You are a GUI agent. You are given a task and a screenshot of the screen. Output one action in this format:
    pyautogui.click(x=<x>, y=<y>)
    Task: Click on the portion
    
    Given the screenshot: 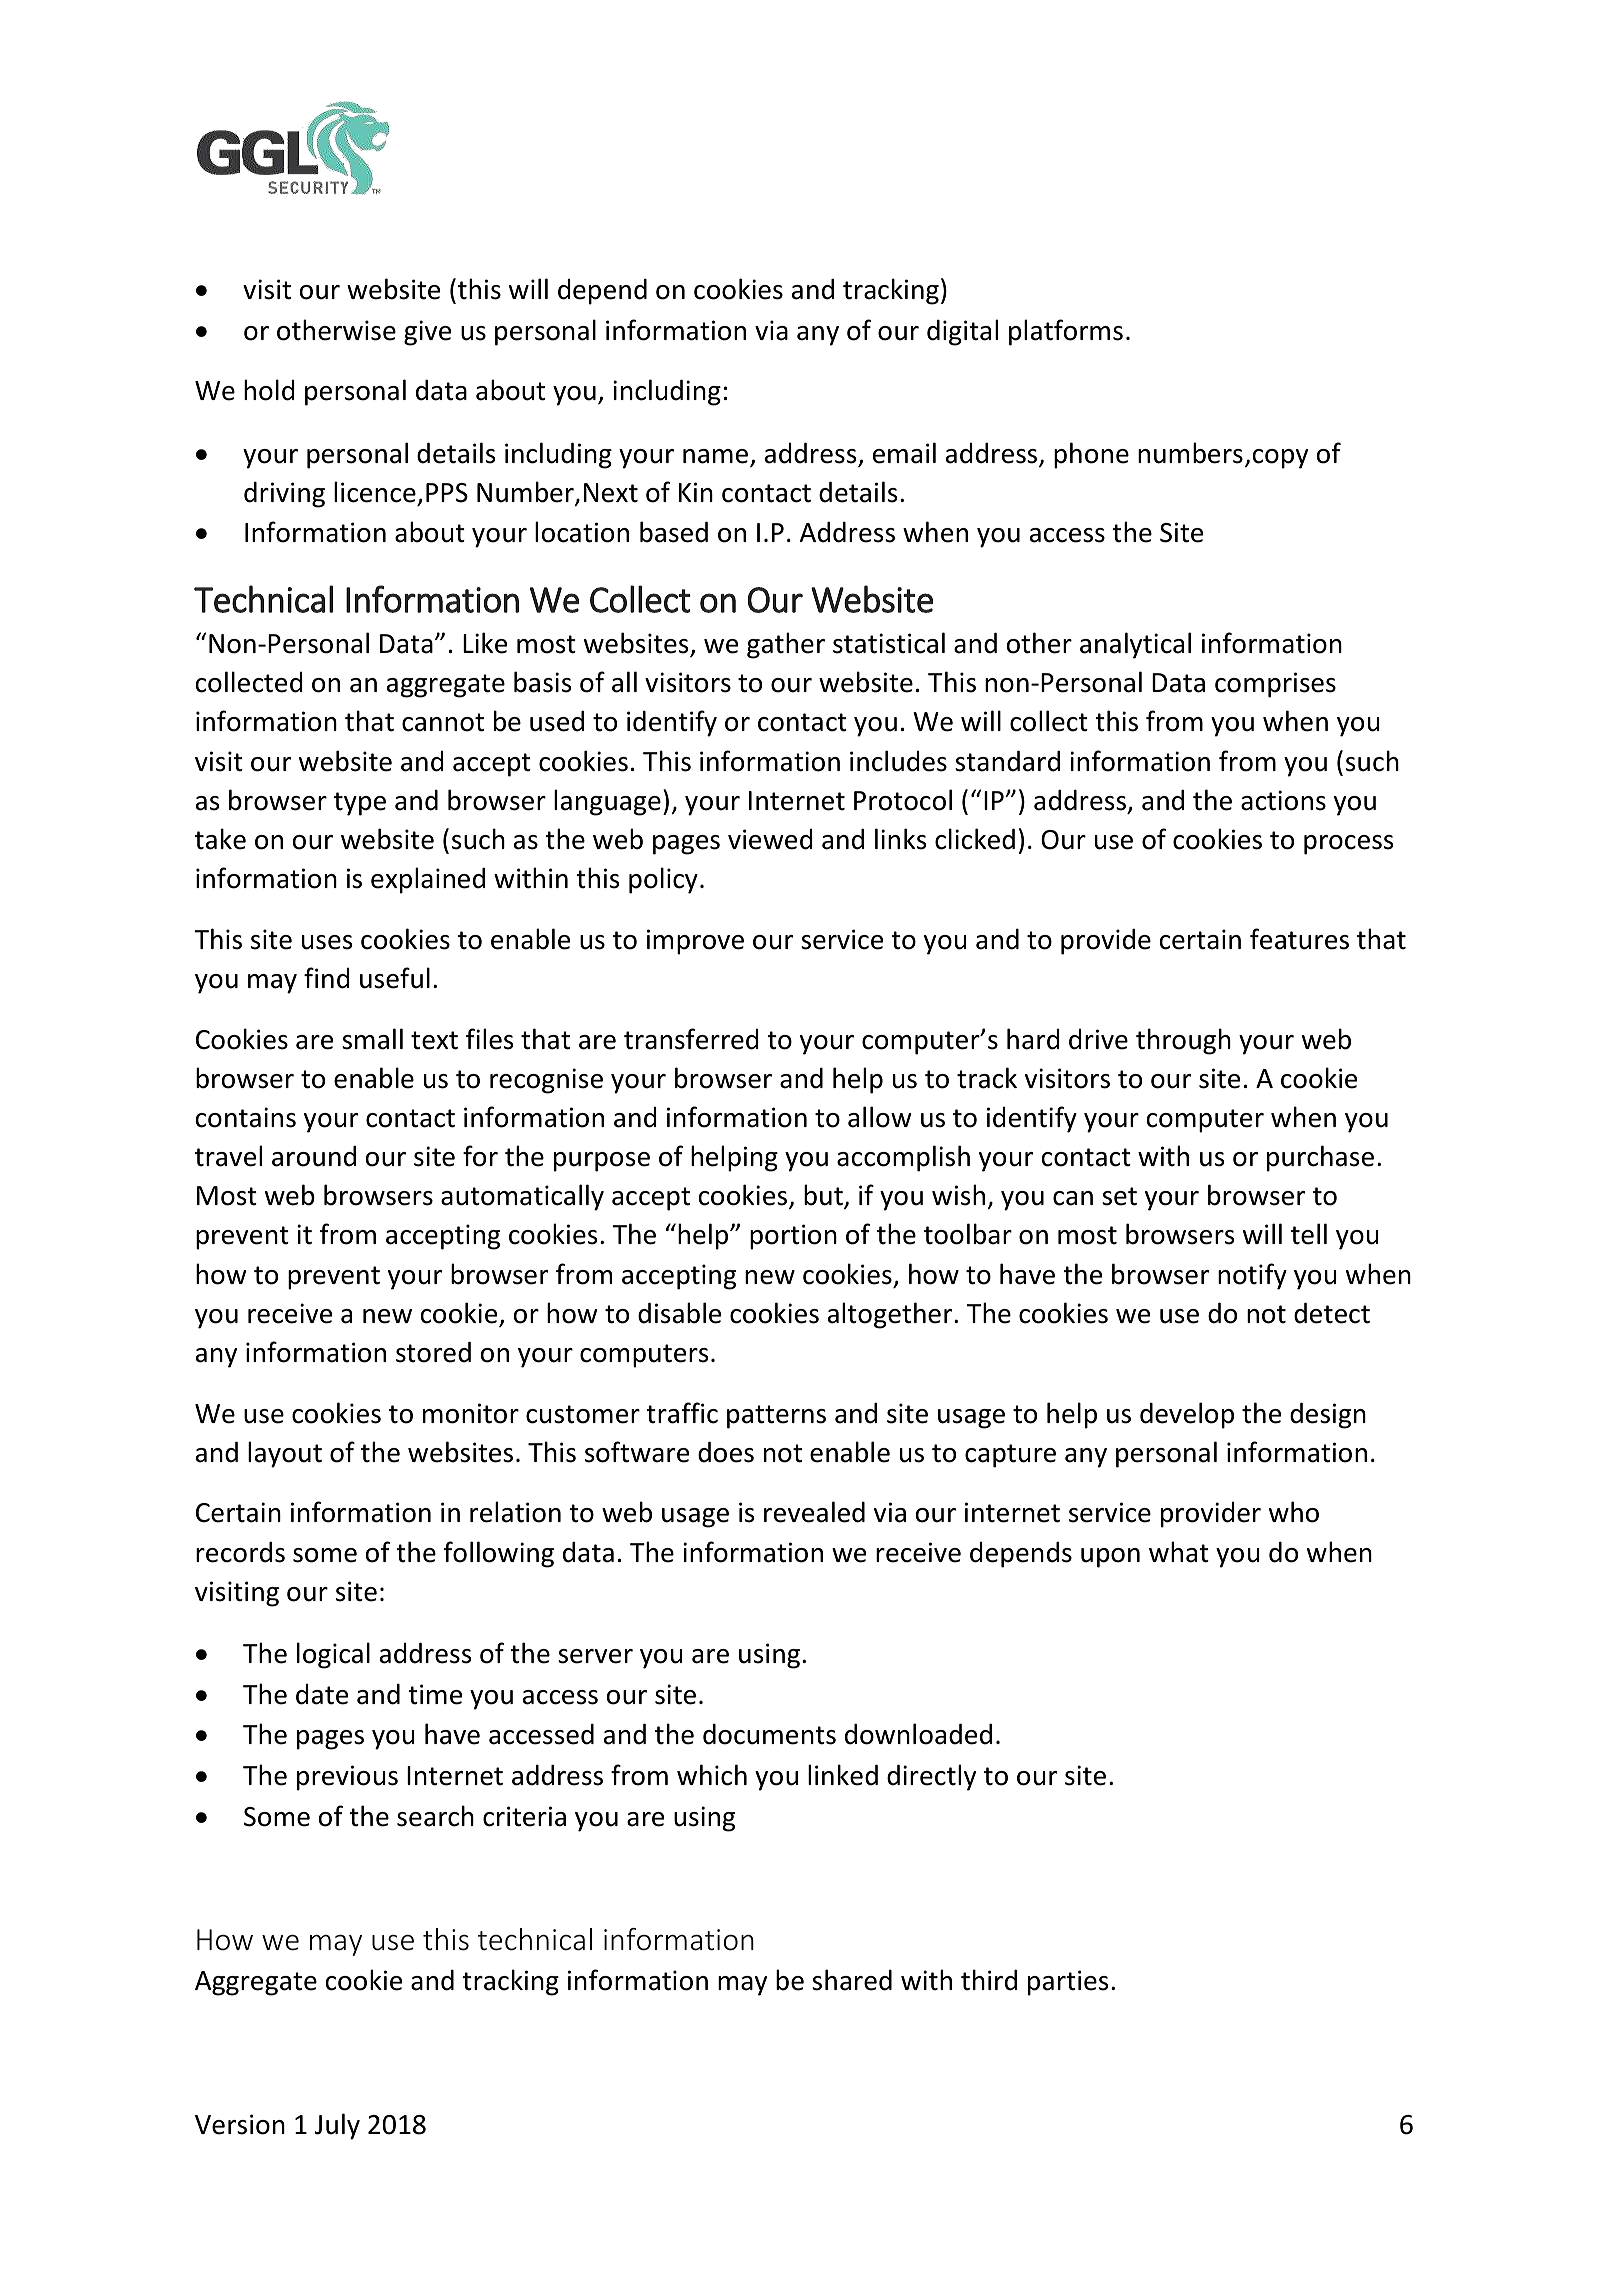 What is the action you would take?
    pyautogui.click(x=793, y=1237)
